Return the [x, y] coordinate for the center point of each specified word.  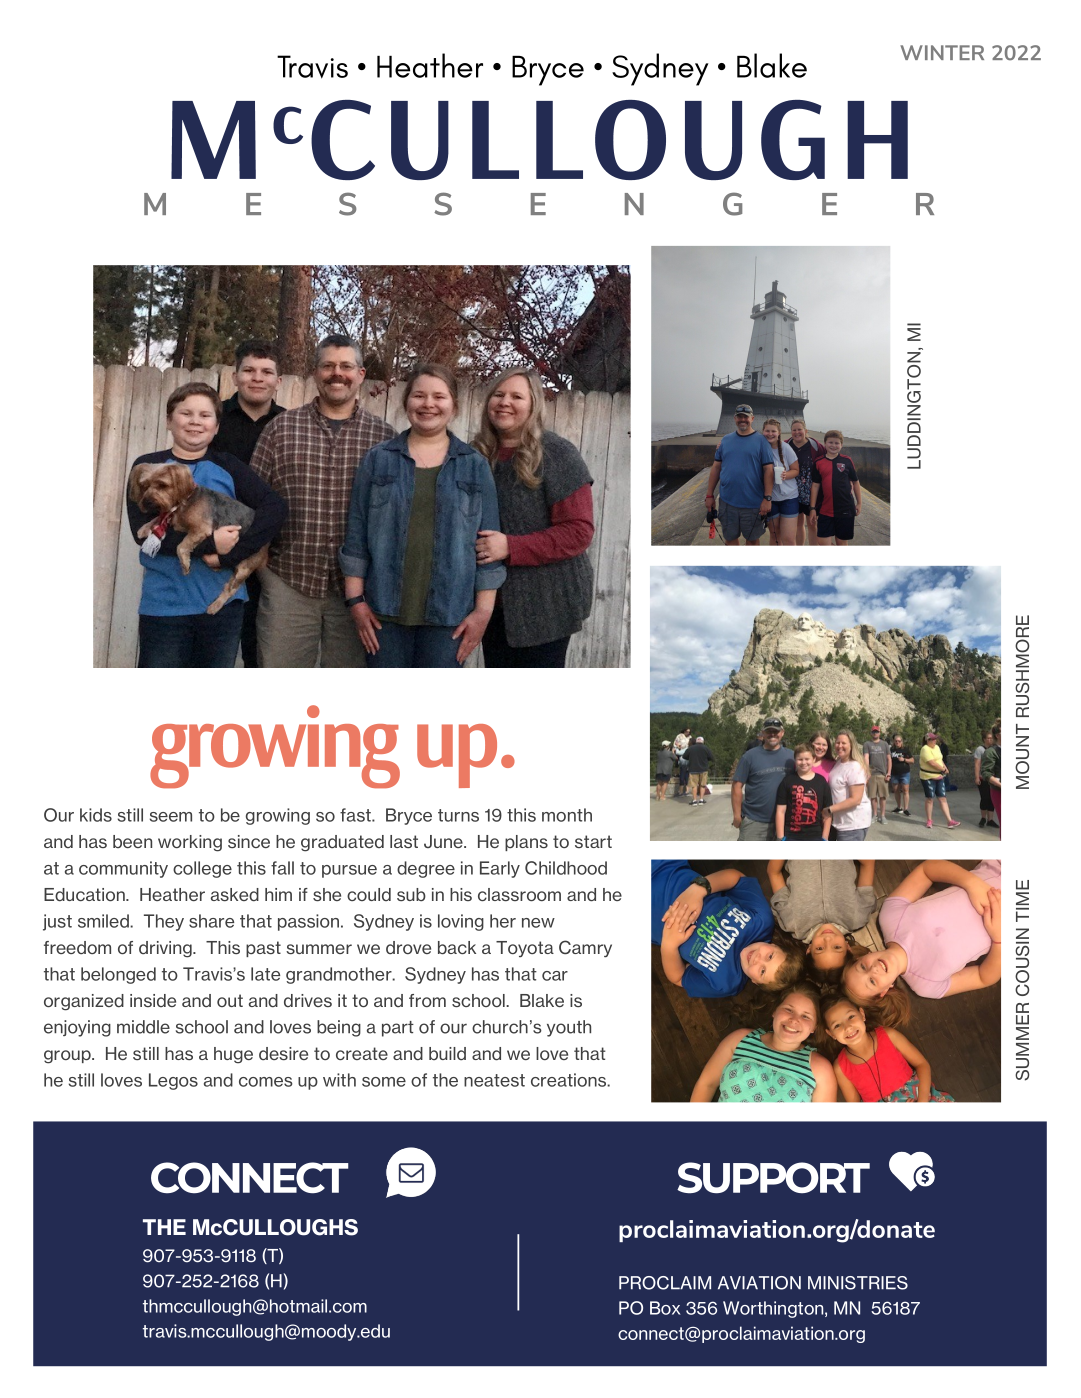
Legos [173, 1081]
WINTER [942, 52]
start [593, 841]
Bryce [409, 816]
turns [458, 815]
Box [665, 1308]
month [567, 815]
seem [171, 817]
